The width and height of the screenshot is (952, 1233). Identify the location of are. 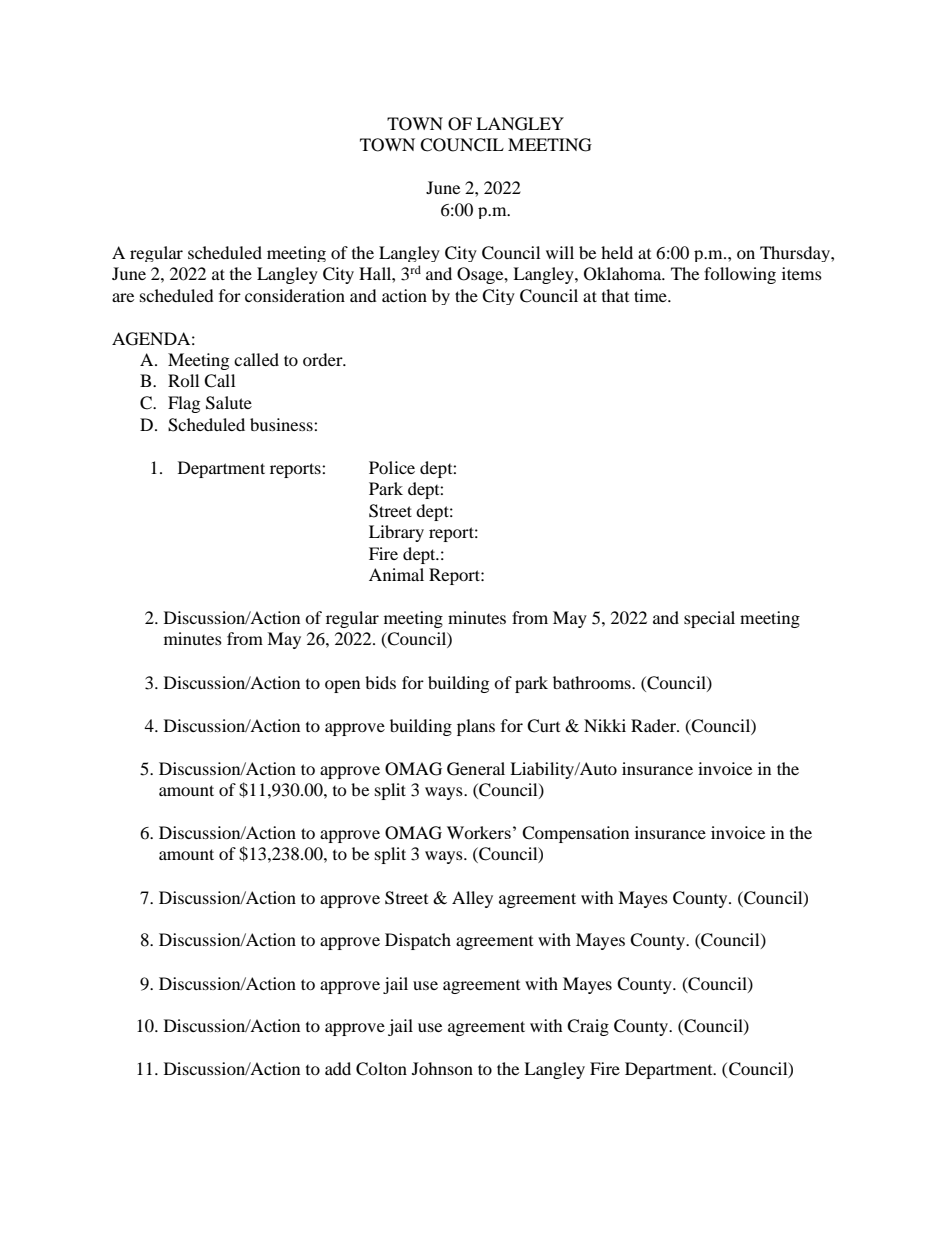
(123, 297).
